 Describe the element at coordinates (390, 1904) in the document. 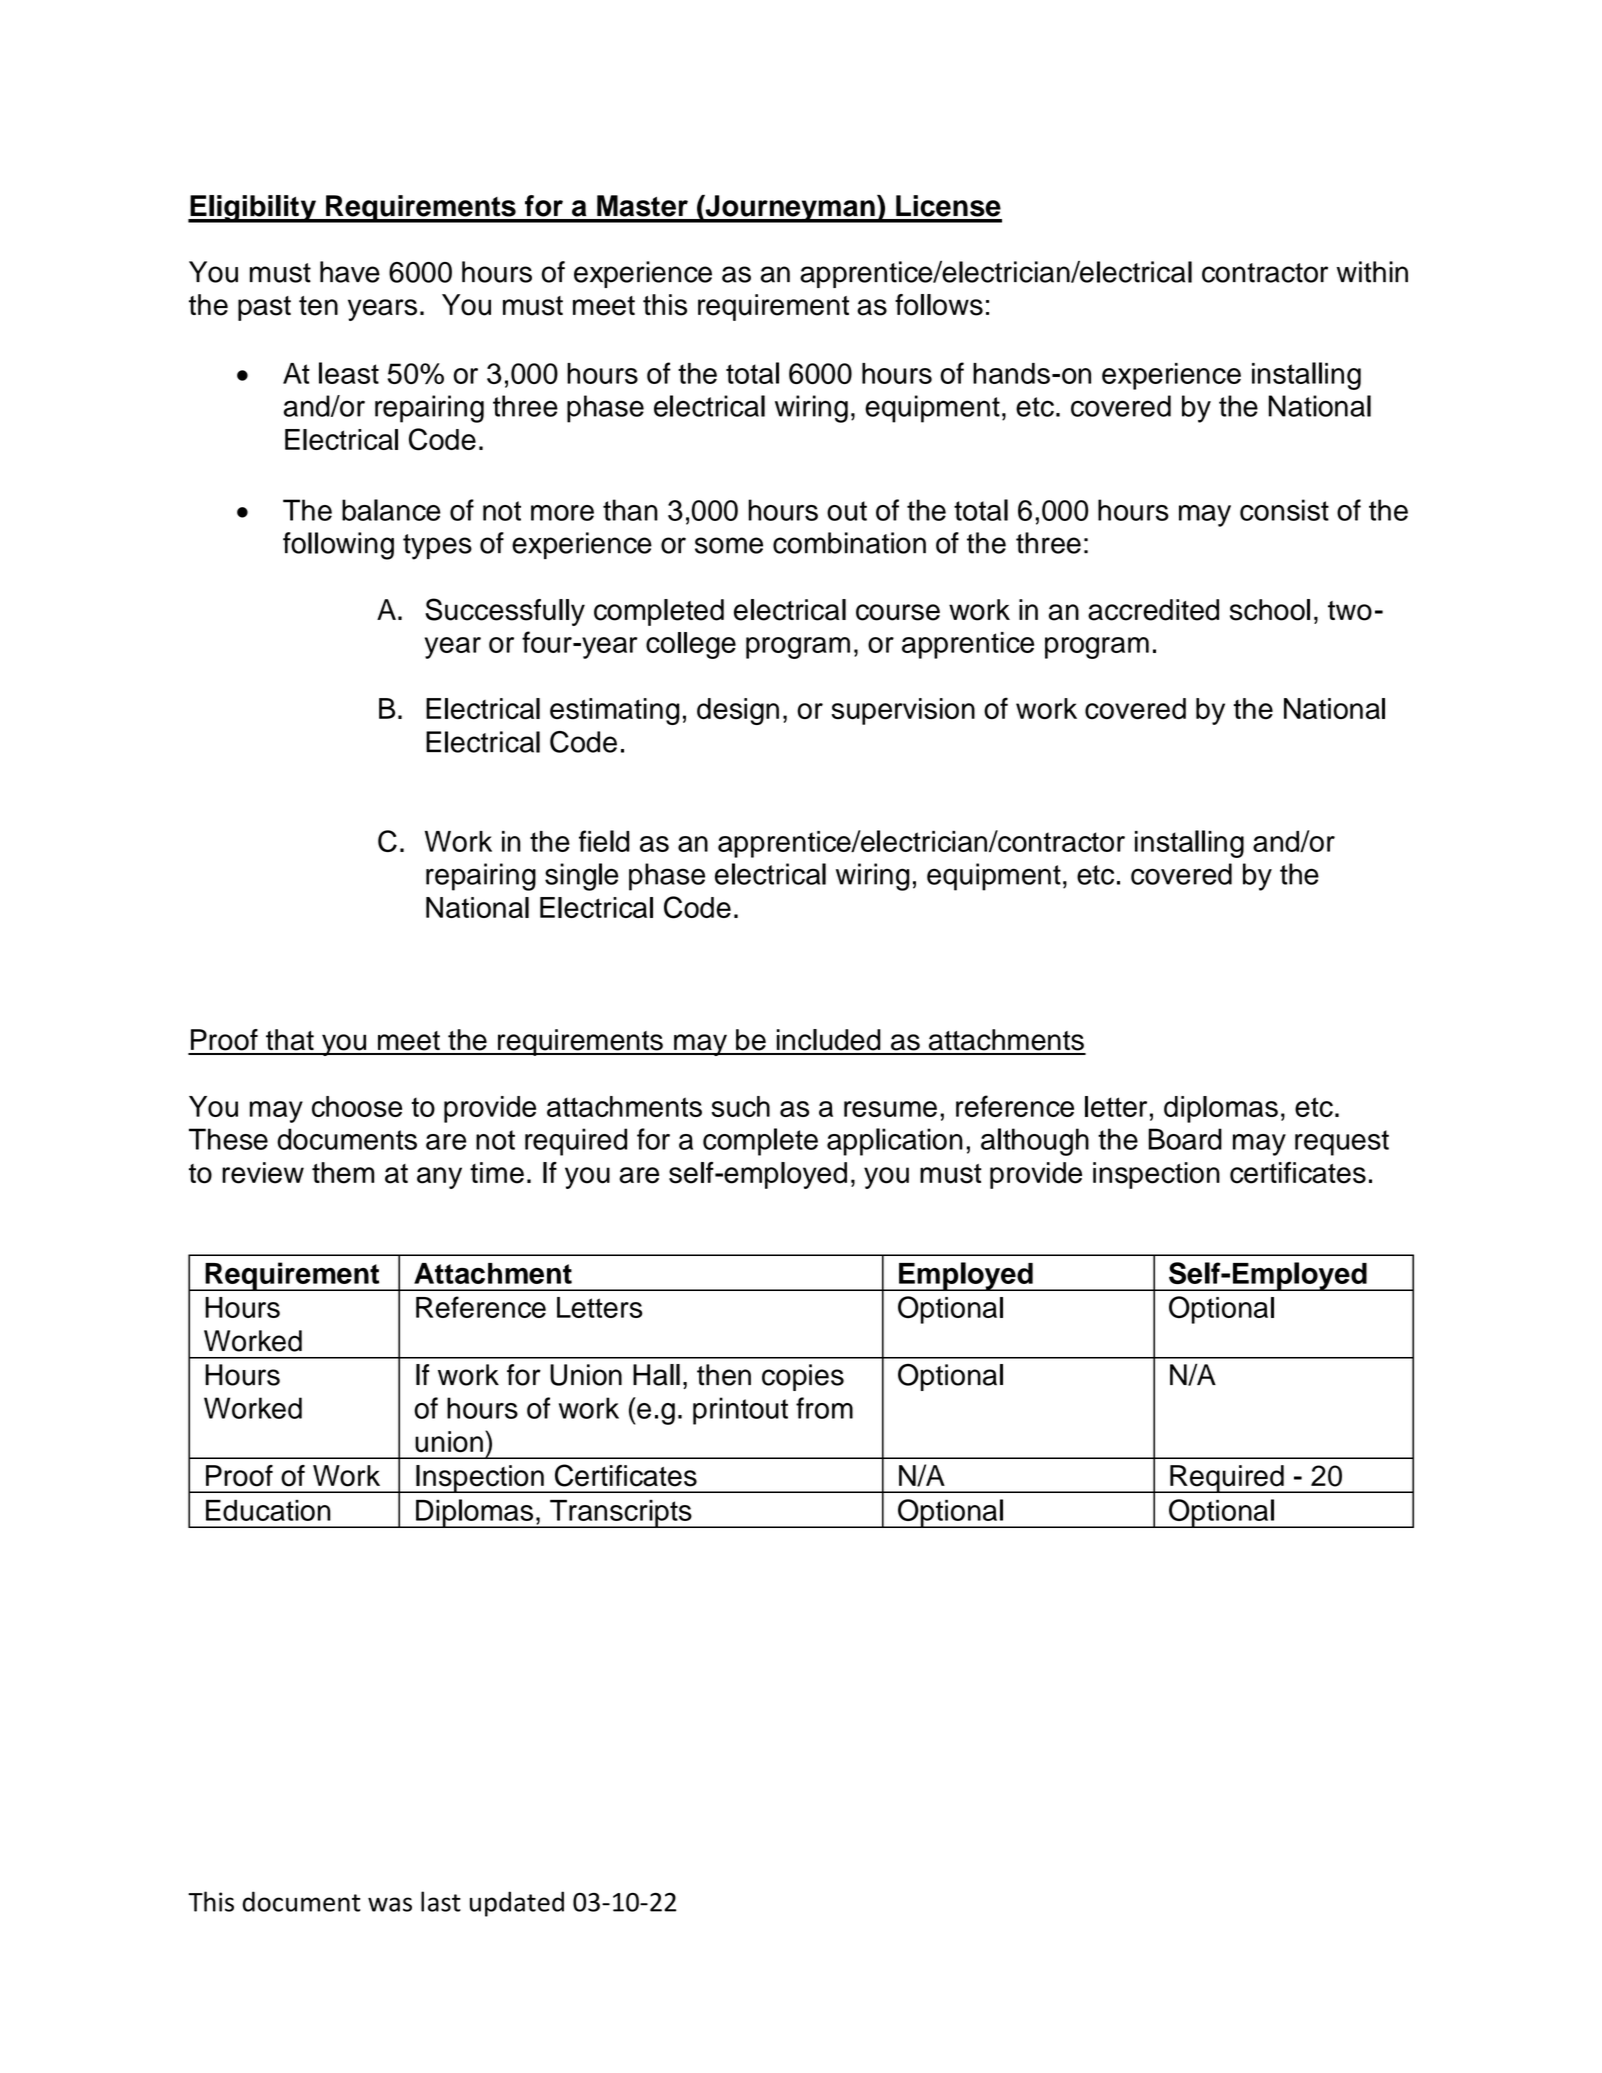

I see `was` at that location.
